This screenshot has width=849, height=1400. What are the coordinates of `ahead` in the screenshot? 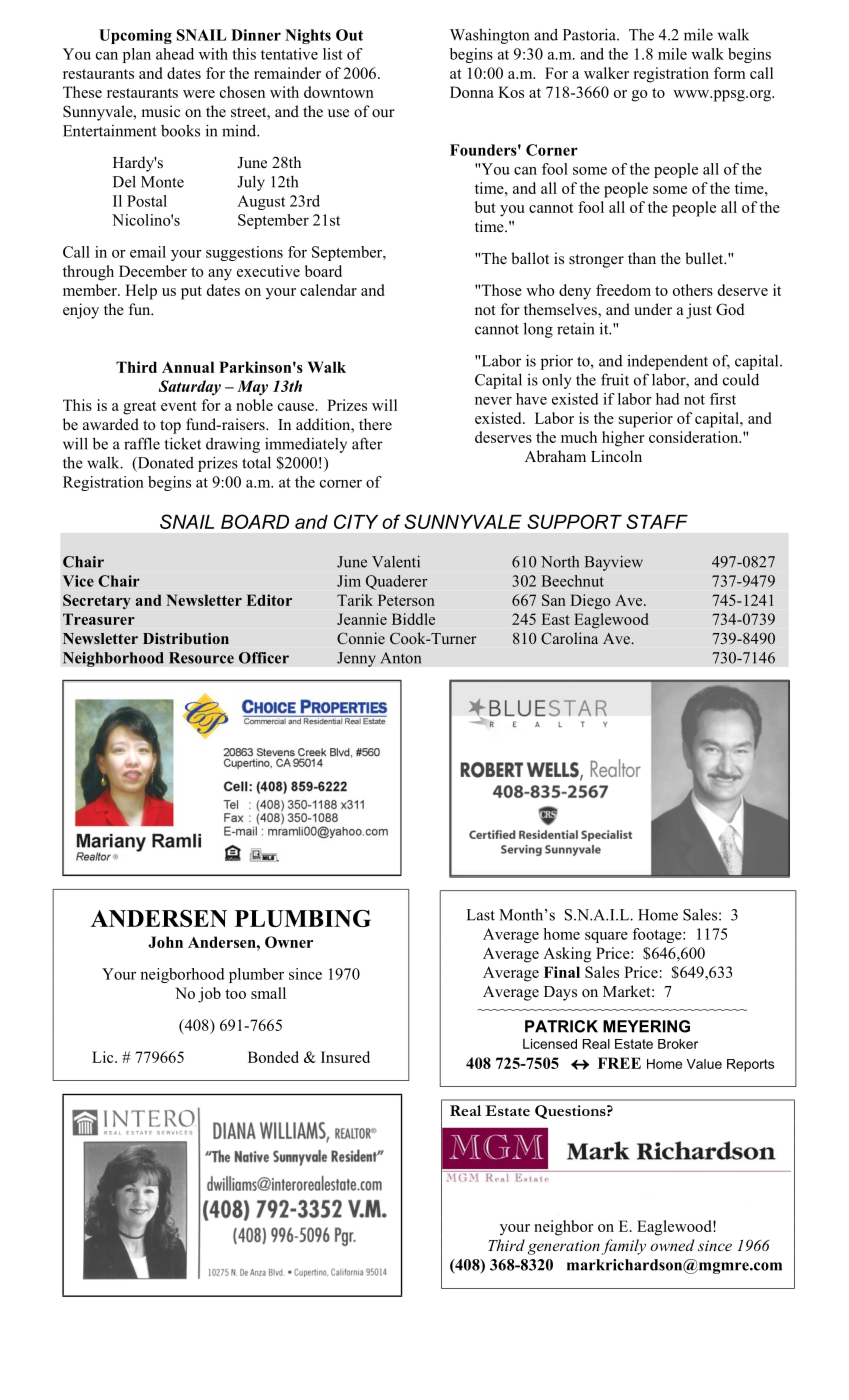 It's located at (175, 54).
